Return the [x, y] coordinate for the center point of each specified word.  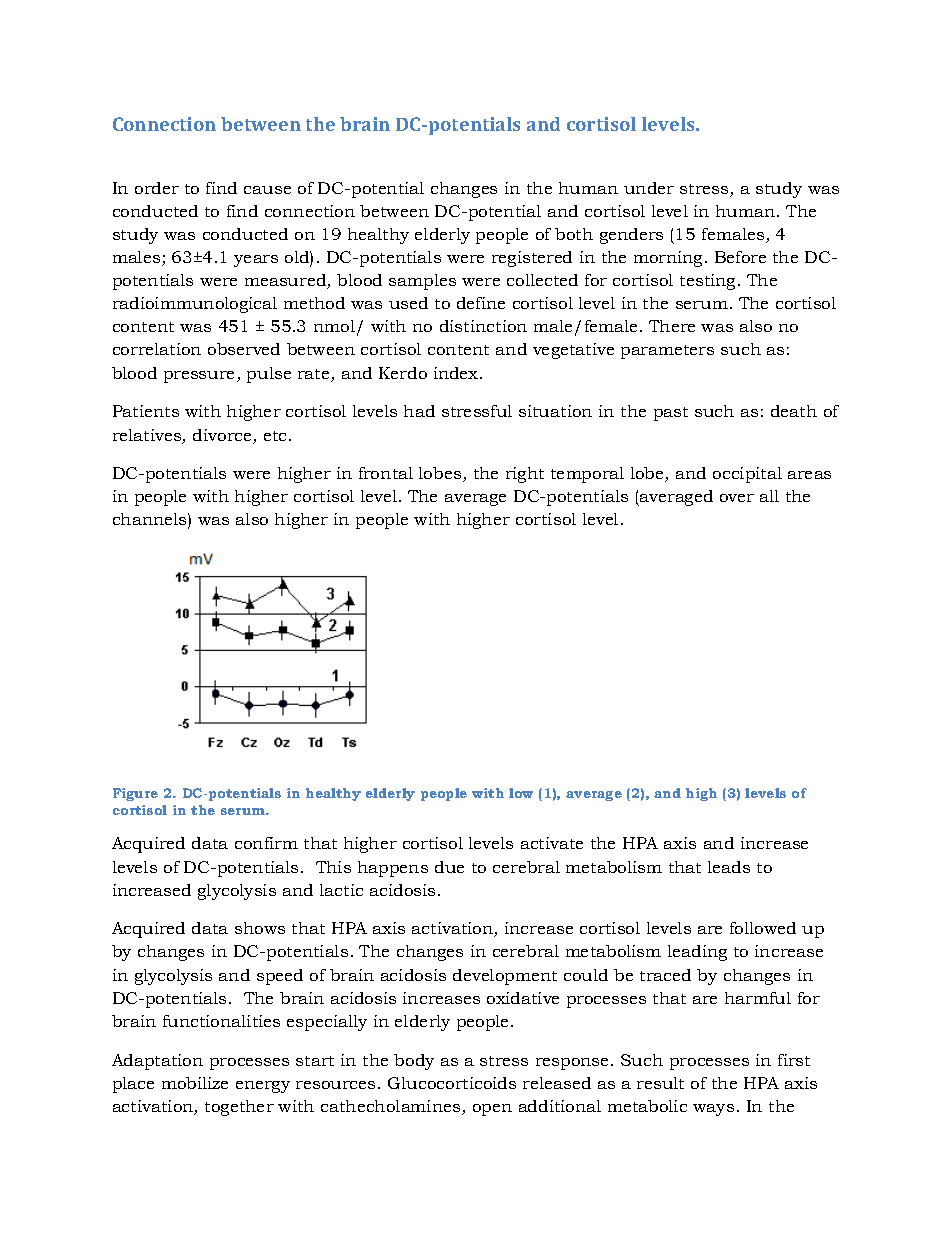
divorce [223, 436]
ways [713, 1110]
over [737, 498]
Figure [135, 794]
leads [729, 867]
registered [532, 259]
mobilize [195, 1083]
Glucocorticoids [452, 1083]
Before [740, 257]
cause [267, 190]
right [525, 475]
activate [552, 843]
